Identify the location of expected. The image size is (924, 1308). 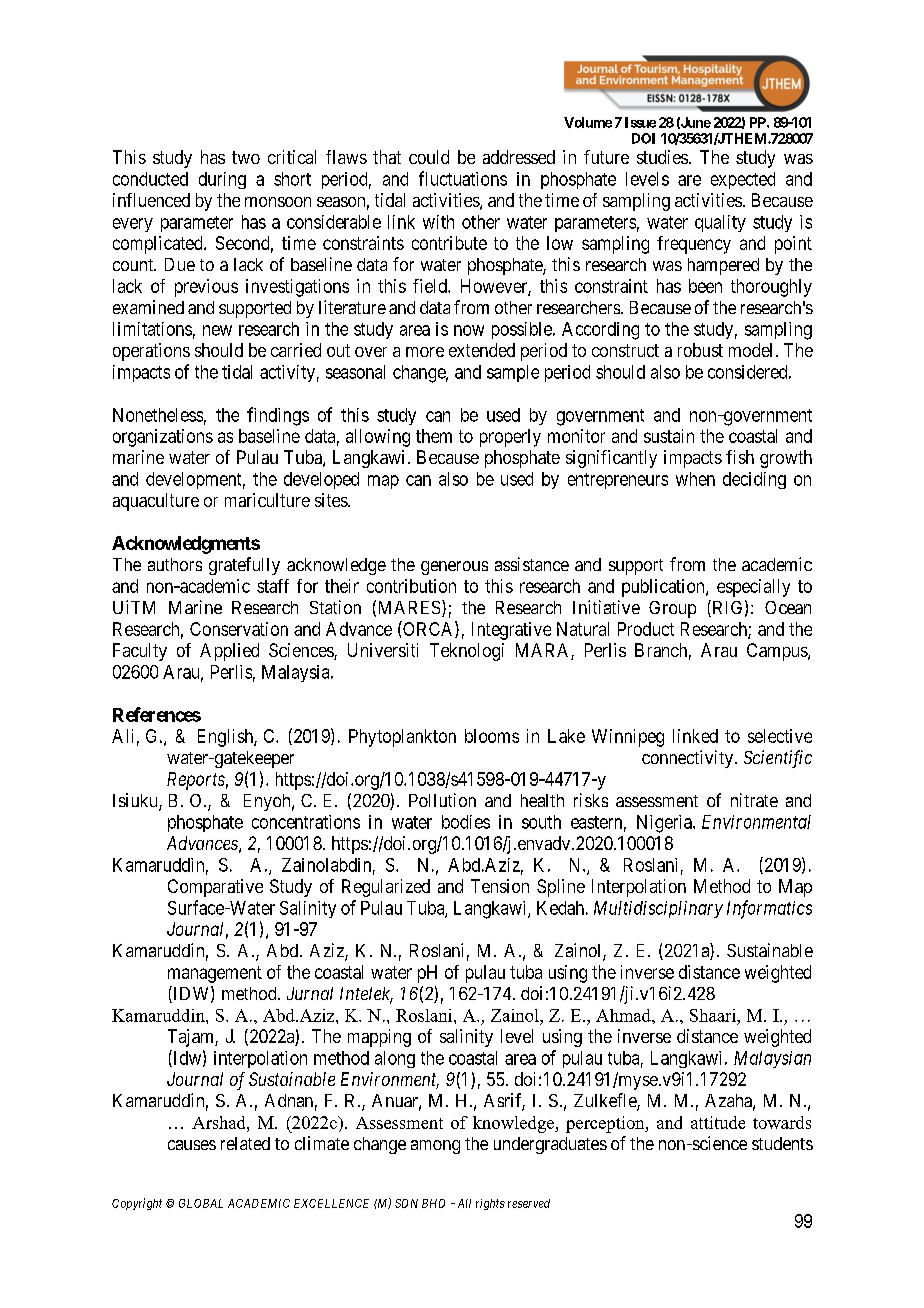
(743, 180).
